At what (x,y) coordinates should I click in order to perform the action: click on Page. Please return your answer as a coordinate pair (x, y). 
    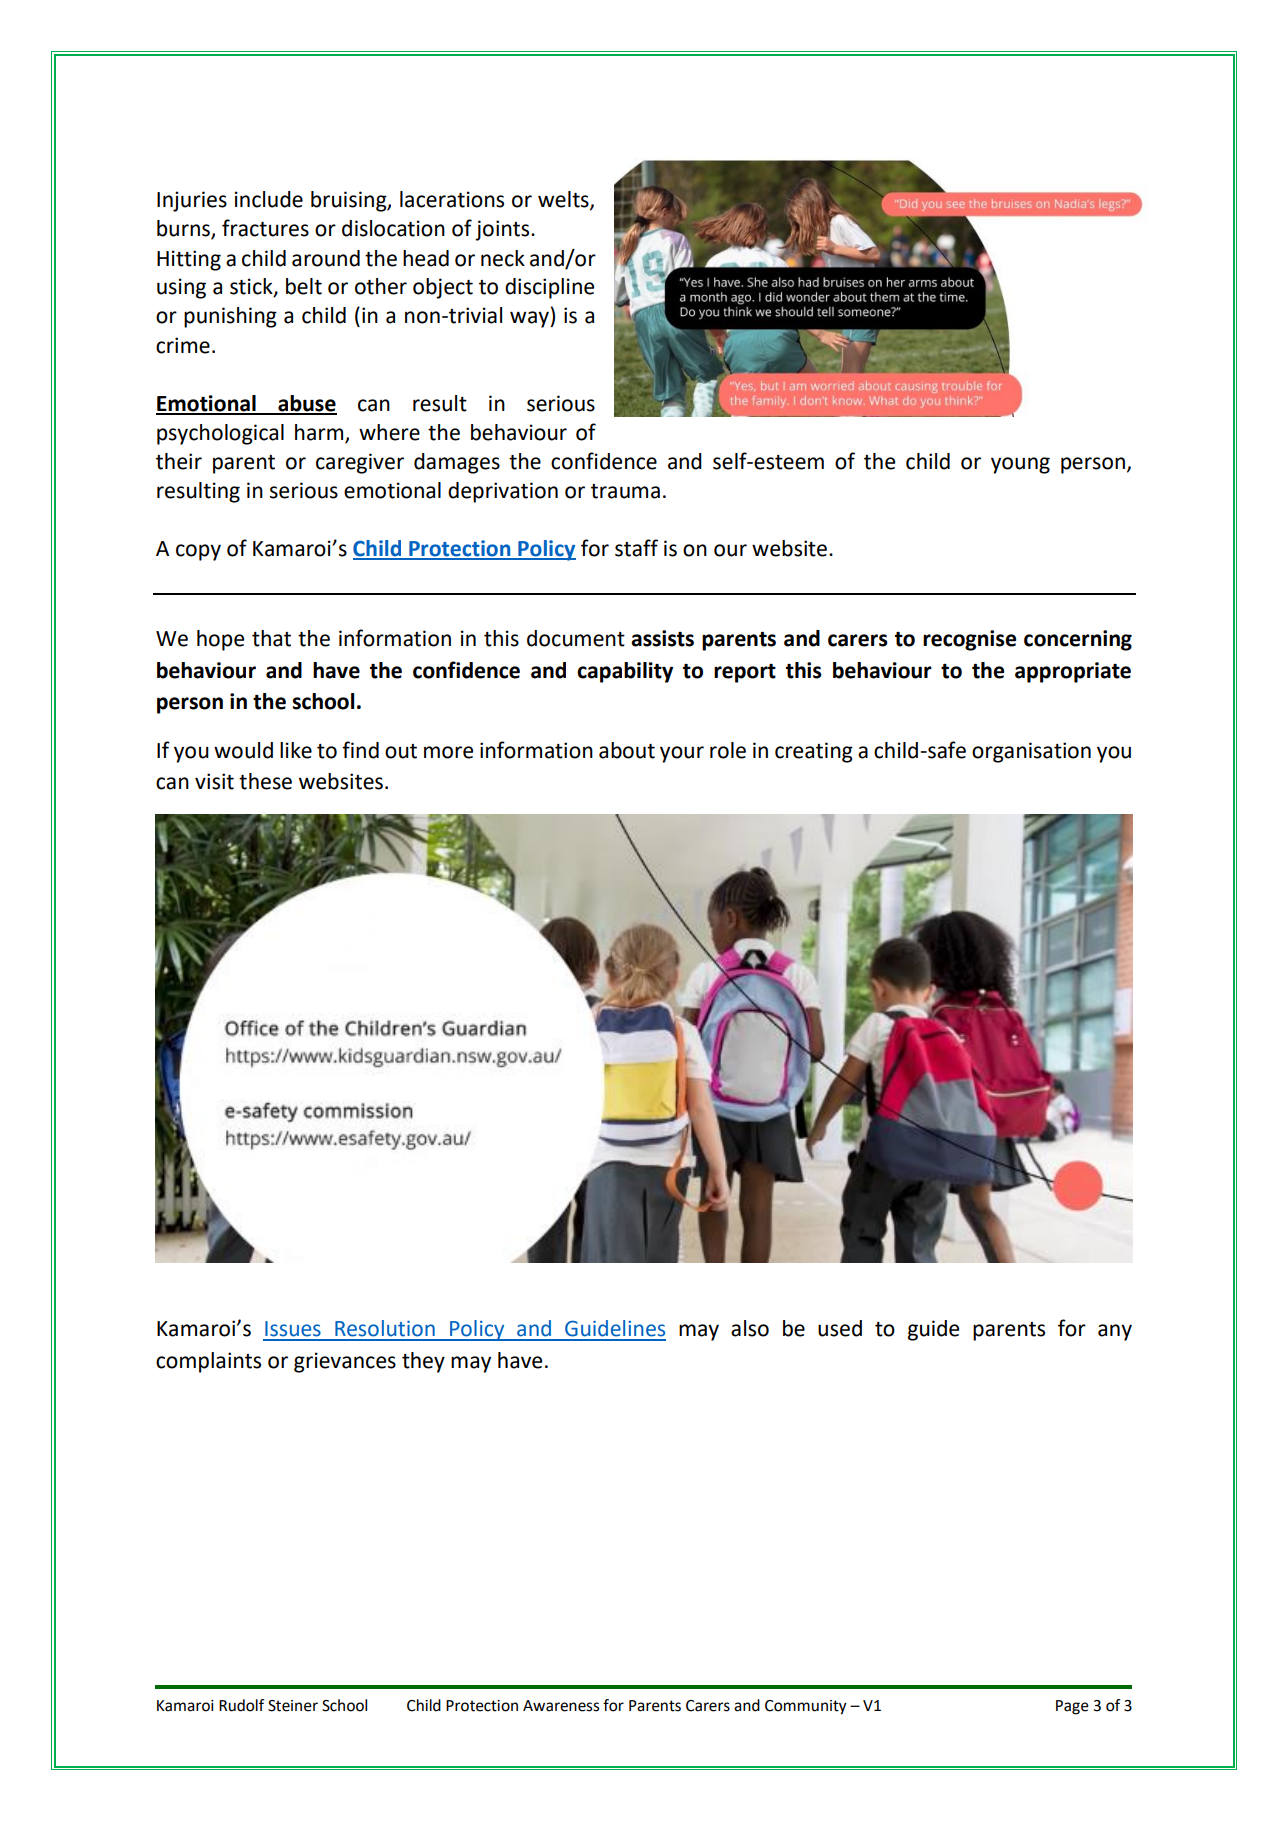
    Looking at the image, I should click on (1072, 1707).
